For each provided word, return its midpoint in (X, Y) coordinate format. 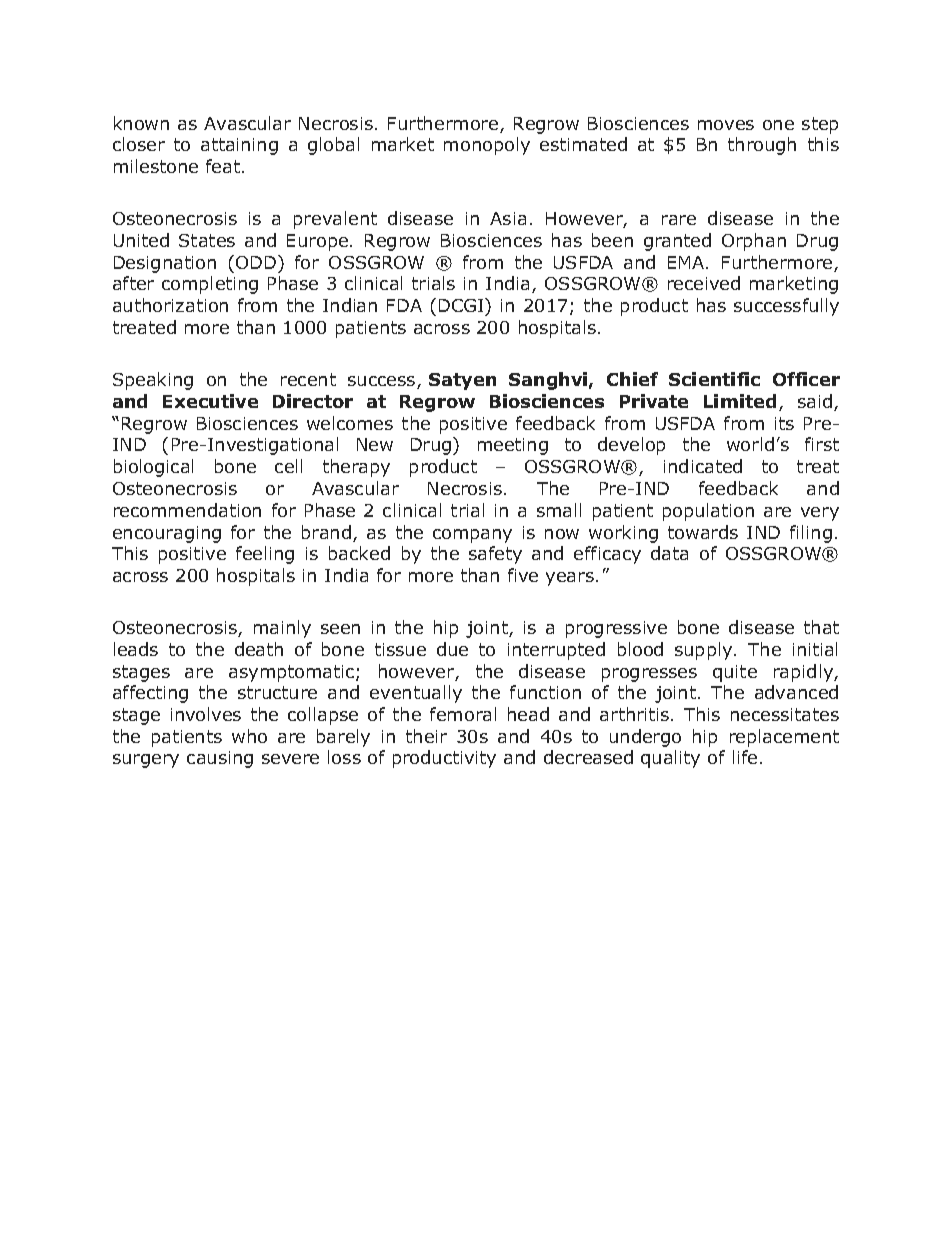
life (745, 757)
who (249, 736)
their (426, 736)
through (762, 146)
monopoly (487, 146)
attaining (239, 146)
